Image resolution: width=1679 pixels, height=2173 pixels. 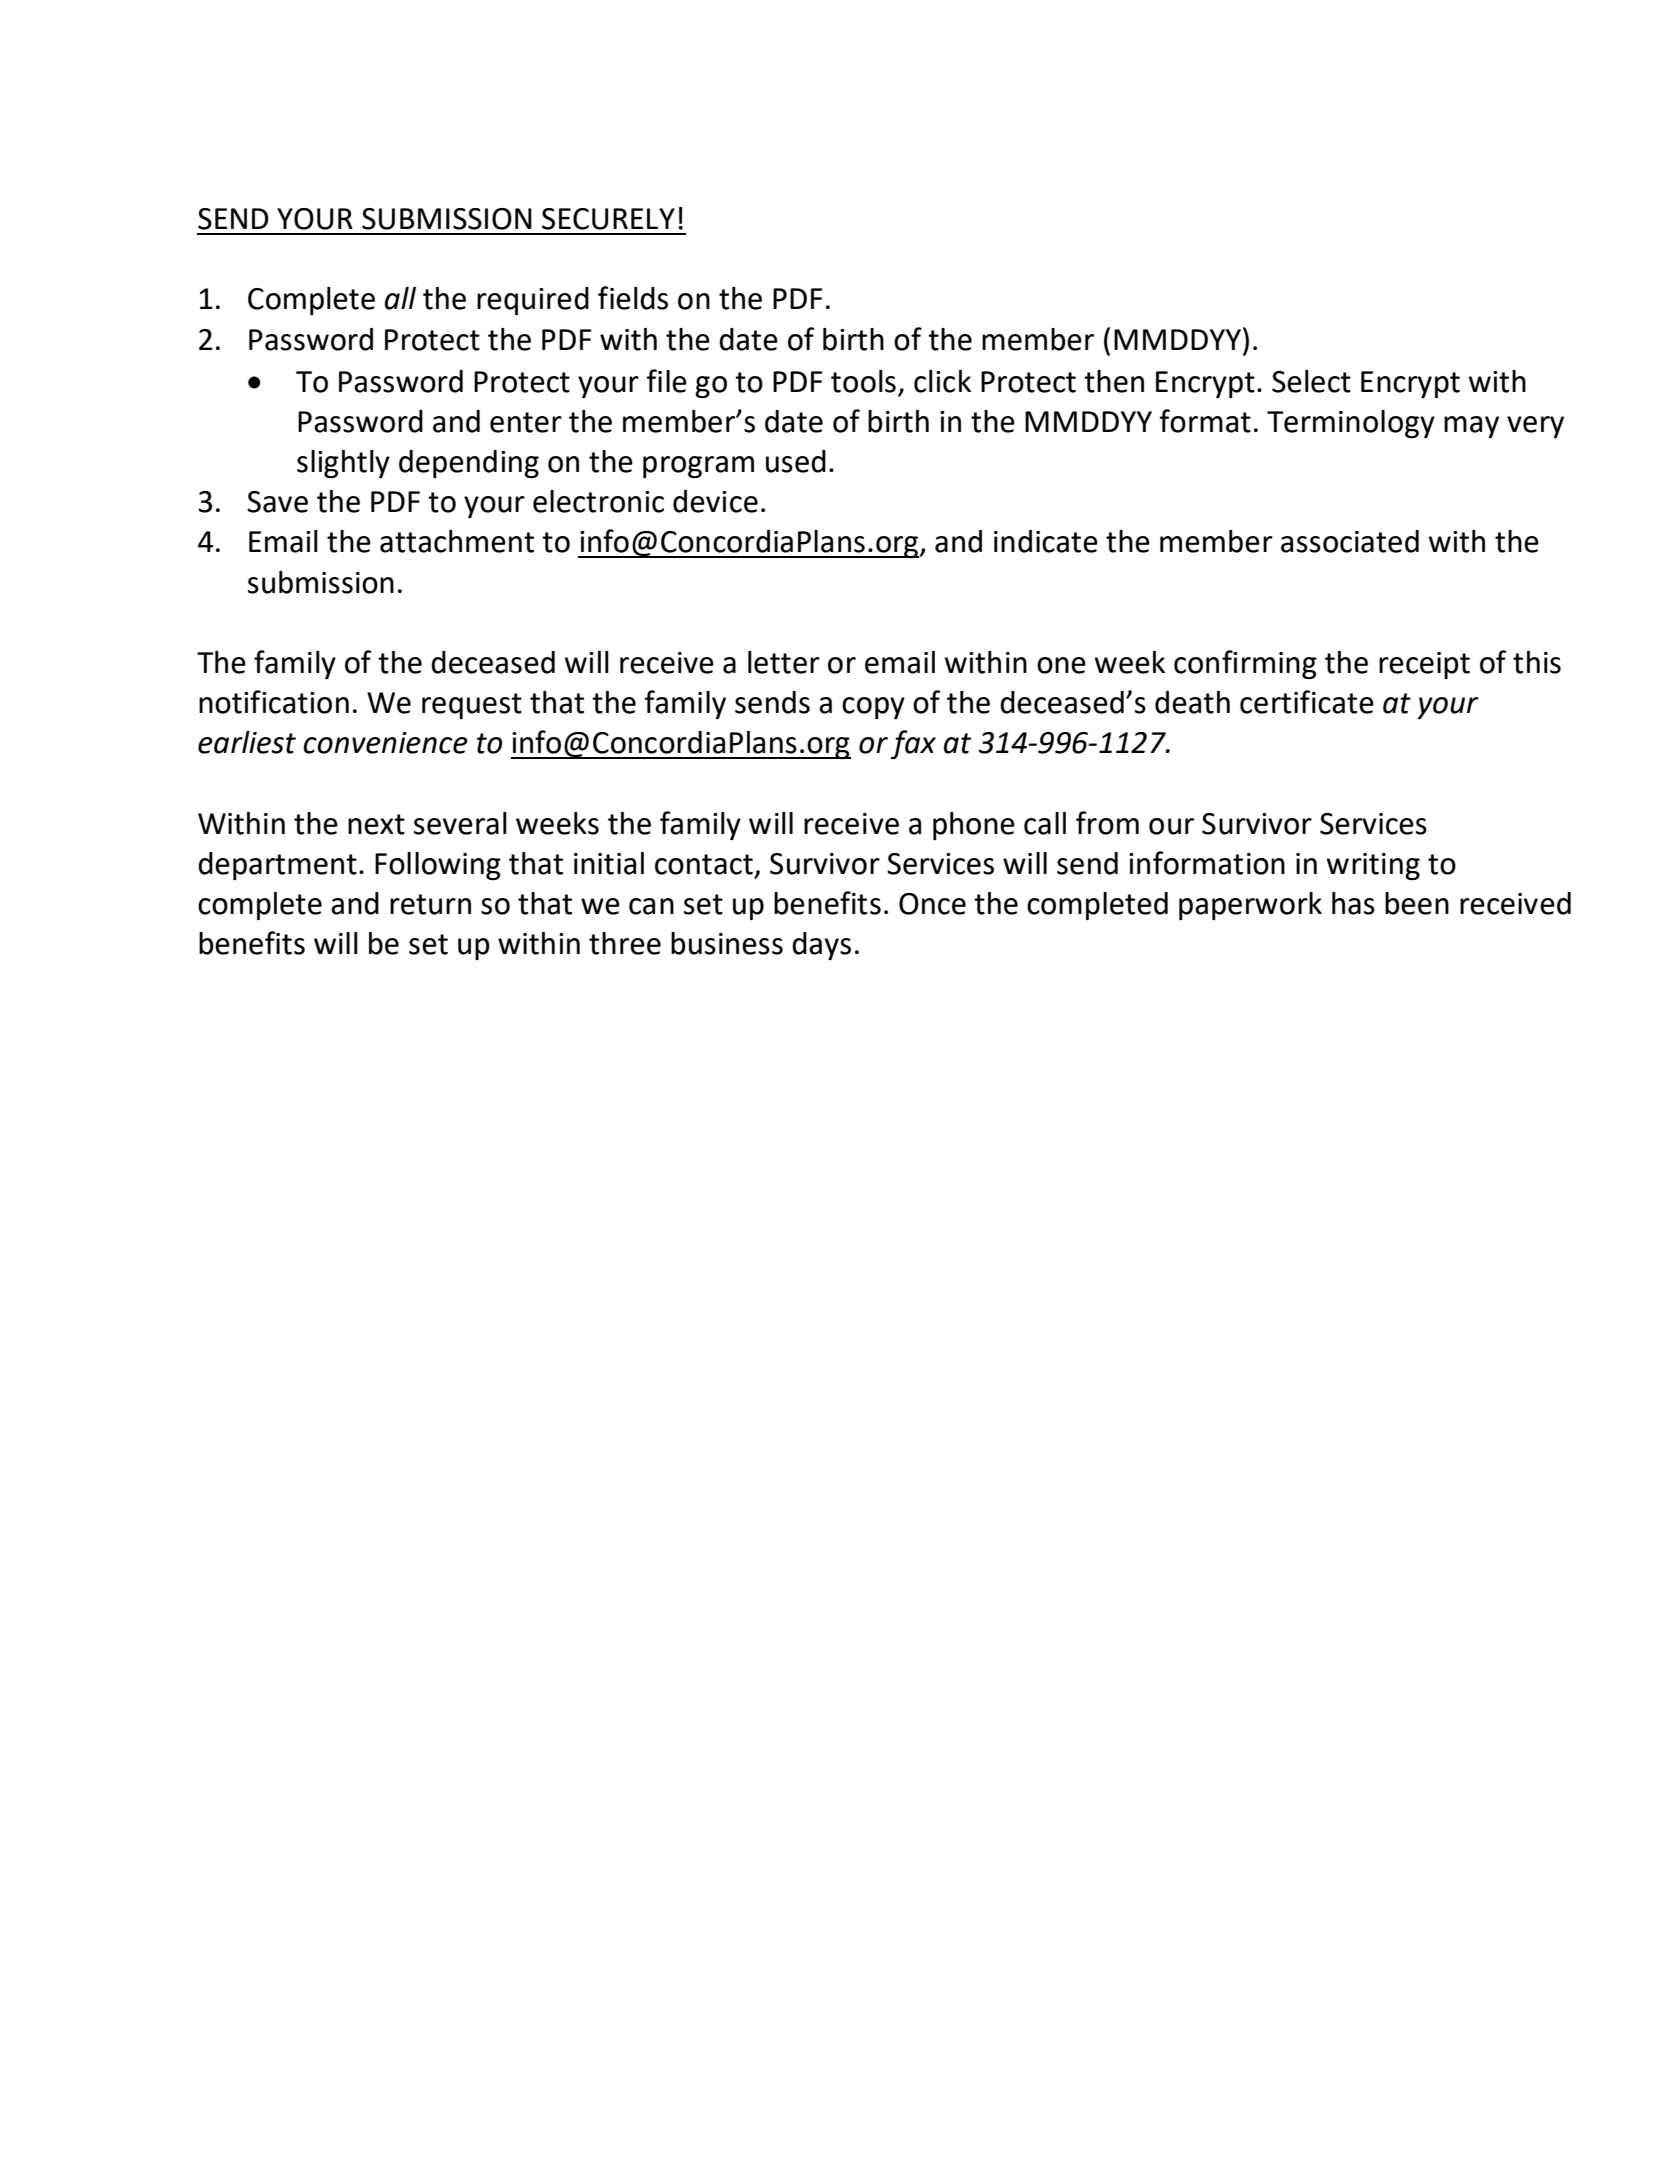 I want to click on attachment, so click(x=457, y=541).
